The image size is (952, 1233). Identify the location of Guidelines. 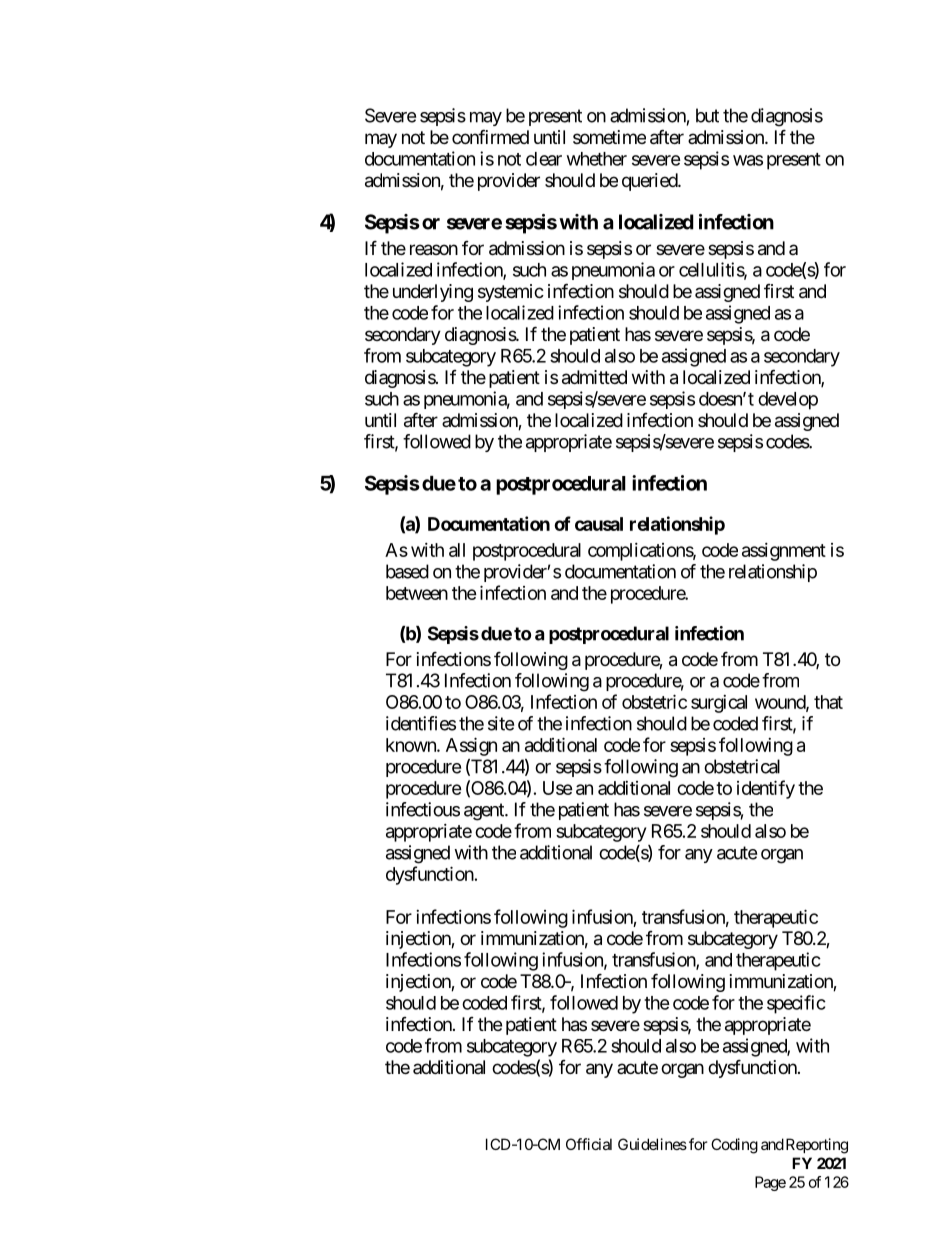
(652, 1144).
